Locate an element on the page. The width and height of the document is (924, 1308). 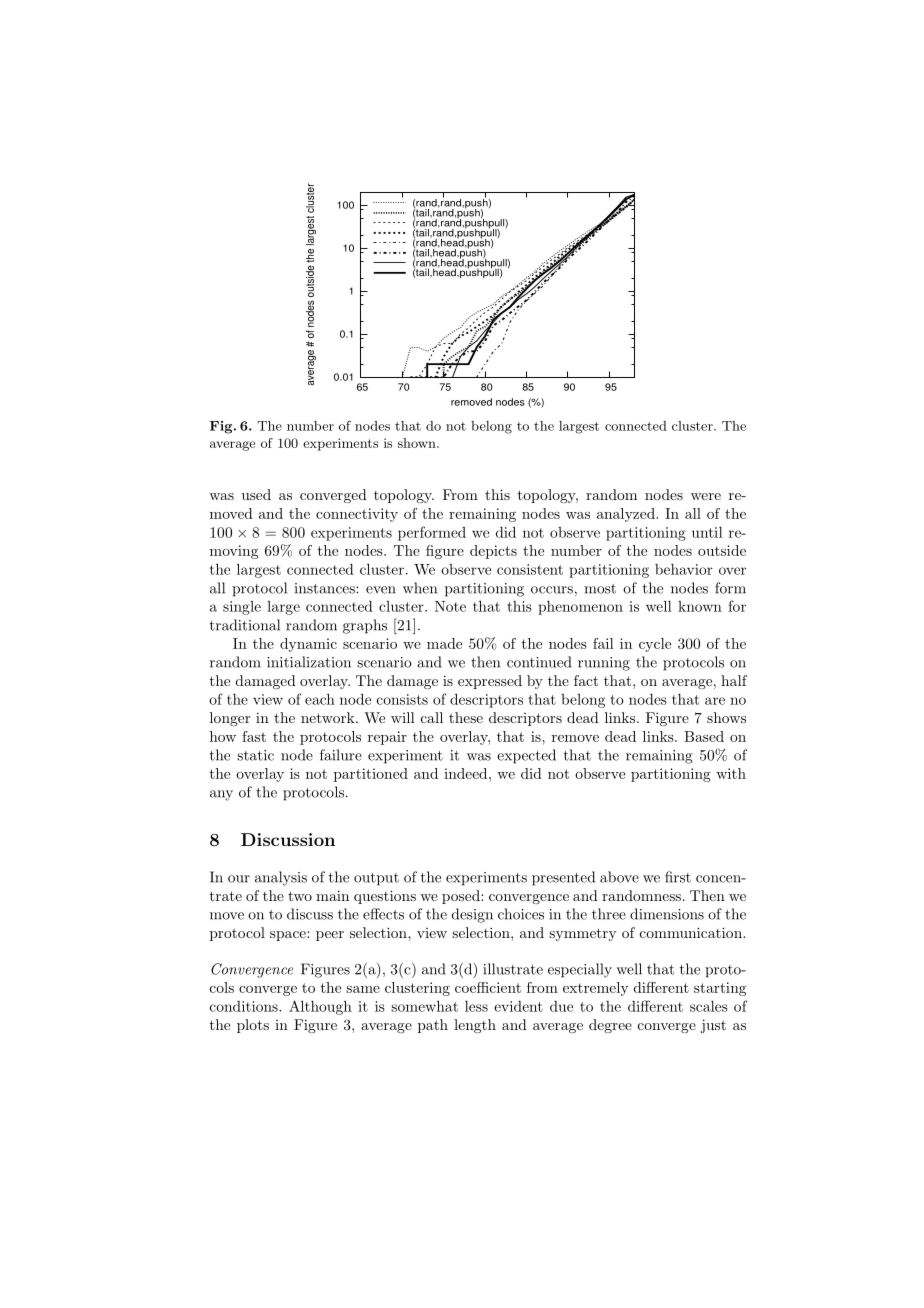
shown is located at coordinates (418, 443).
